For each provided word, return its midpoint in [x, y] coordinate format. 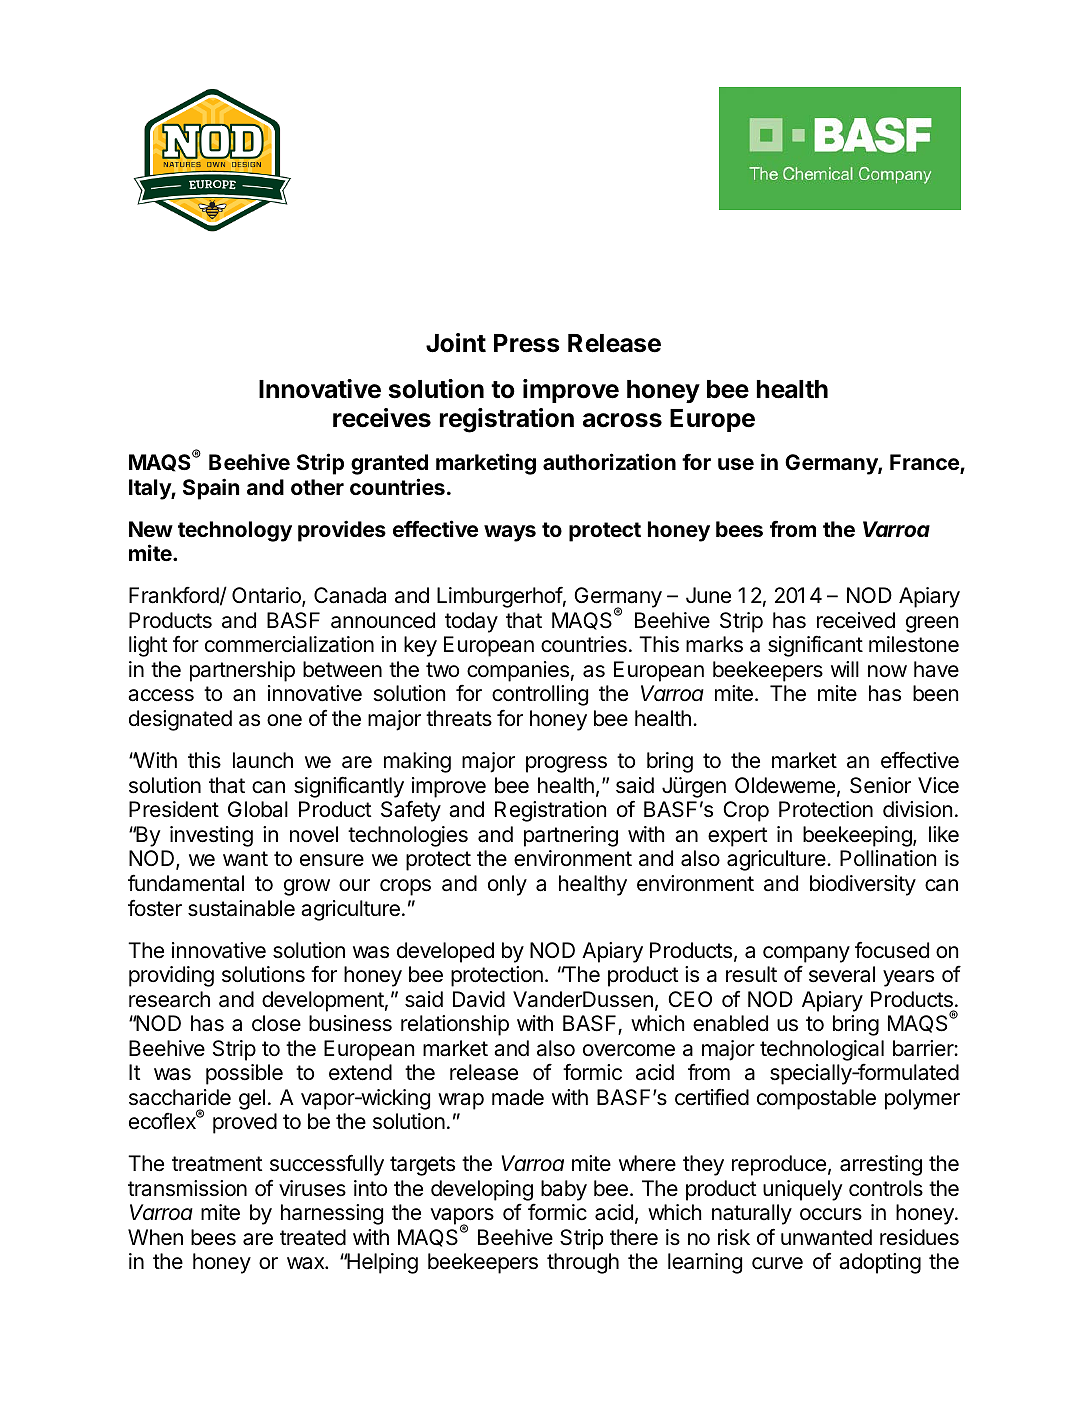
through [583, 1263]
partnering [571, 836]
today [471, 622]
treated [313, 1237]
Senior [880, 785]
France [925, 463]
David [479, 999]
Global [258, 809]
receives [382, 418]
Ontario [267, 597]
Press [527, 343]
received [856, 620]
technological [822, 1050]
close [276, 1023]
